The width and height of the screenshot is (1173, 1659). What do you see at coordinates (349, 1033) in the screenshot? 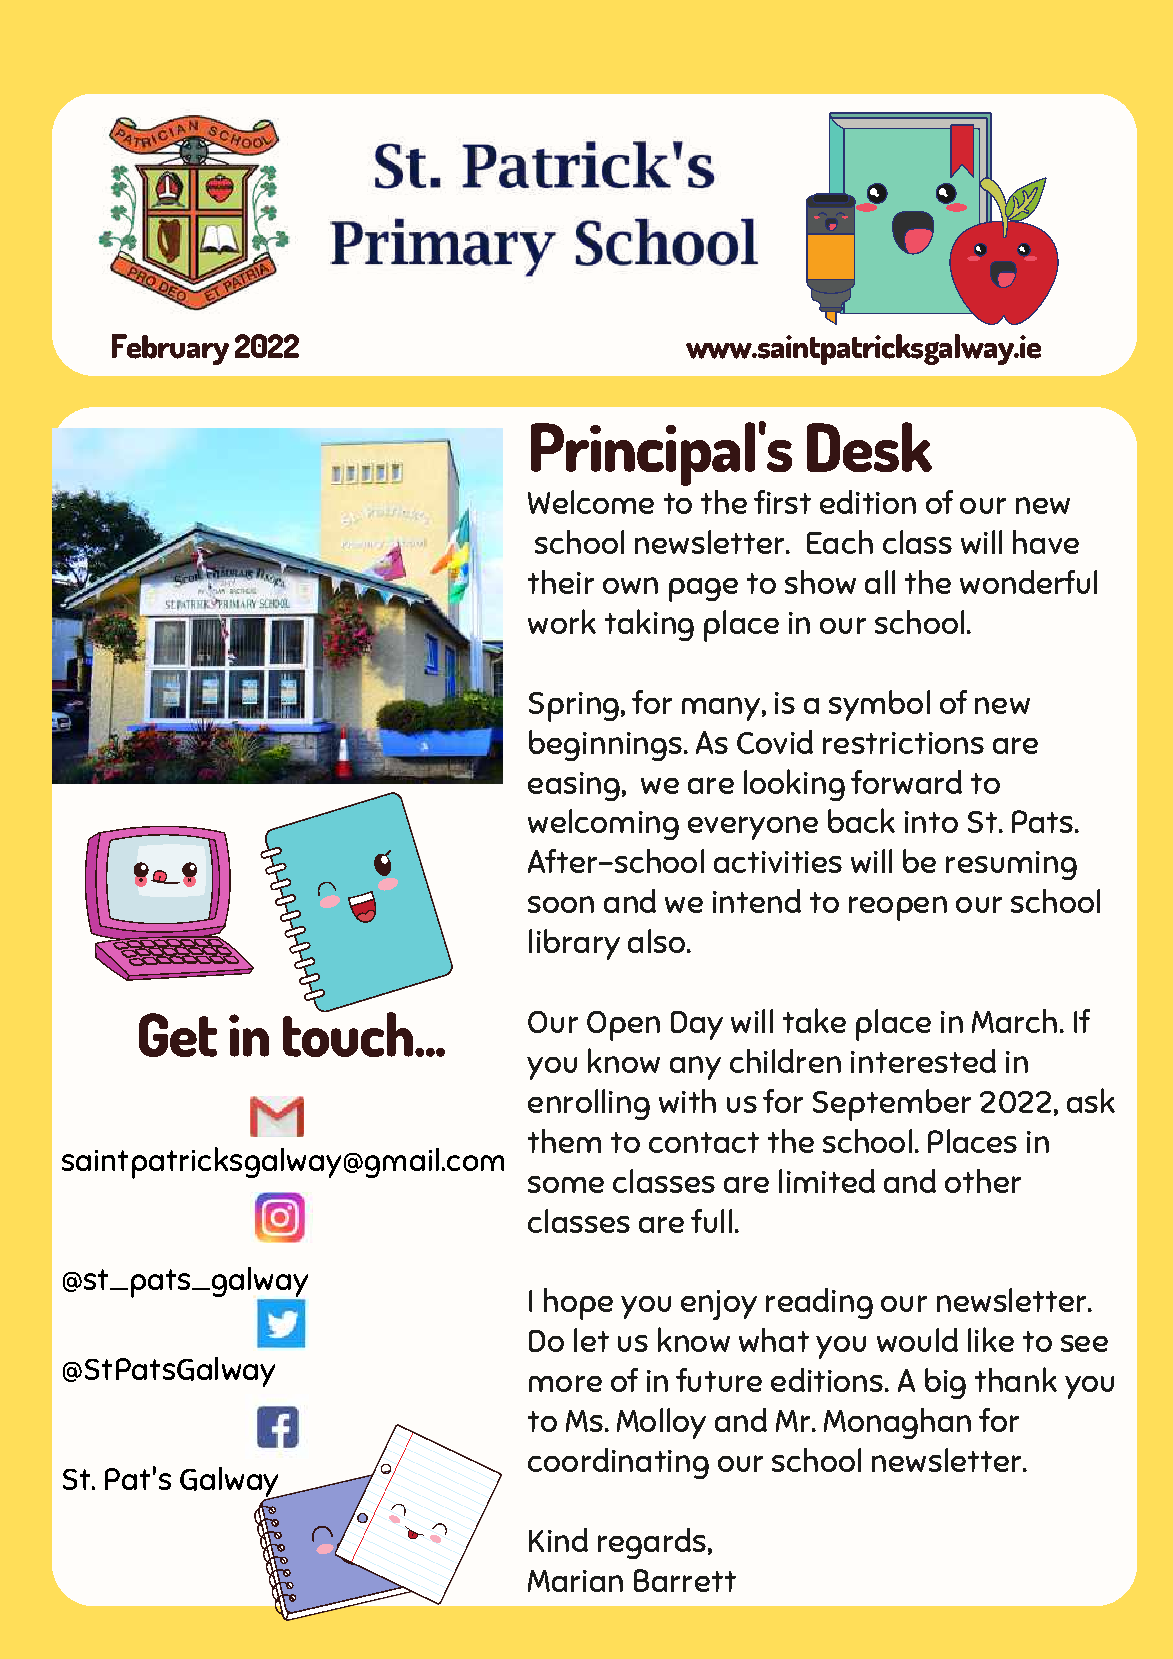
I see `touch` at bounding box center [349, 1033].
